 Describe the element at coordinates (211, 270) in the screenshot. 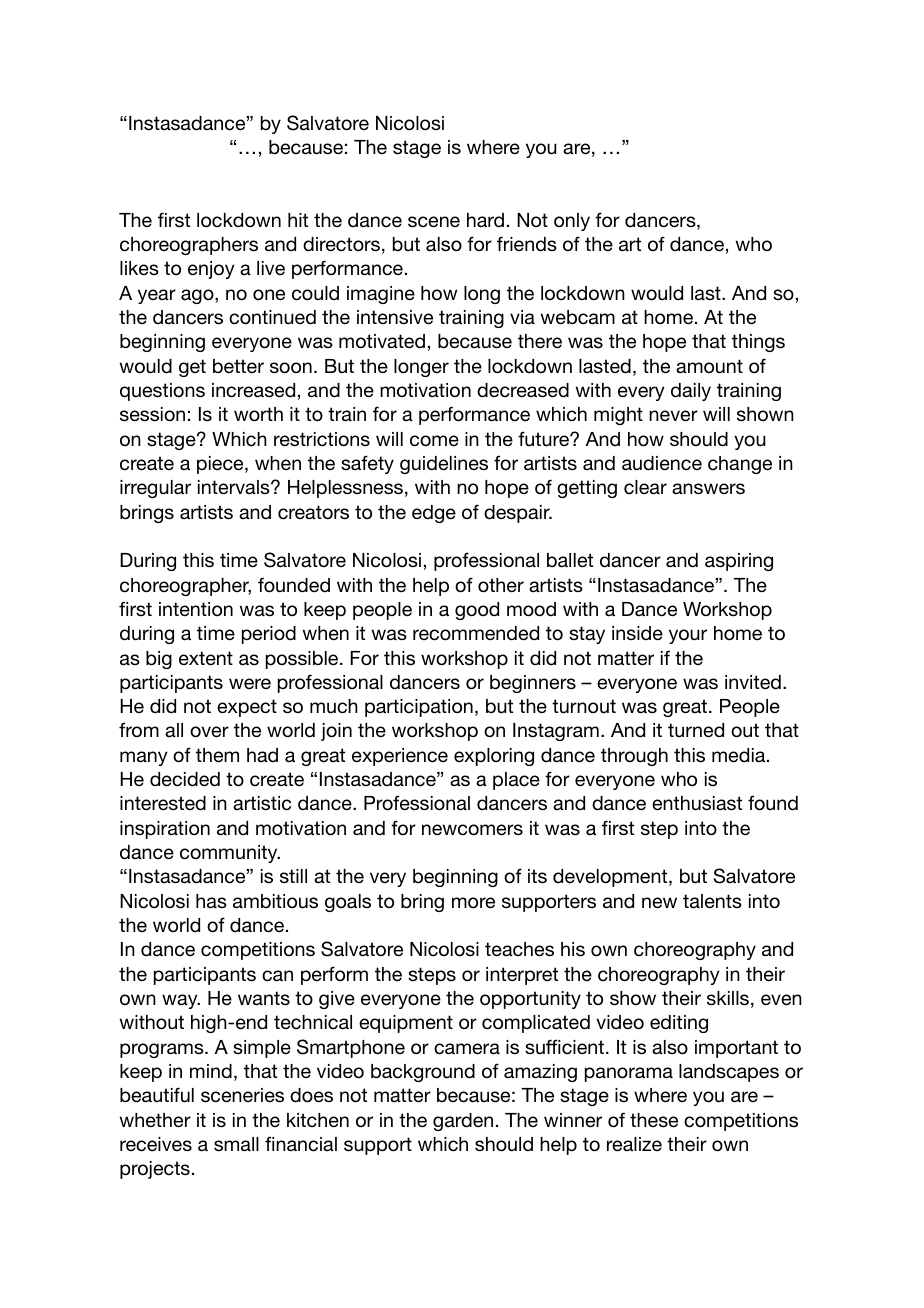

I see `enjoy` at that location.
